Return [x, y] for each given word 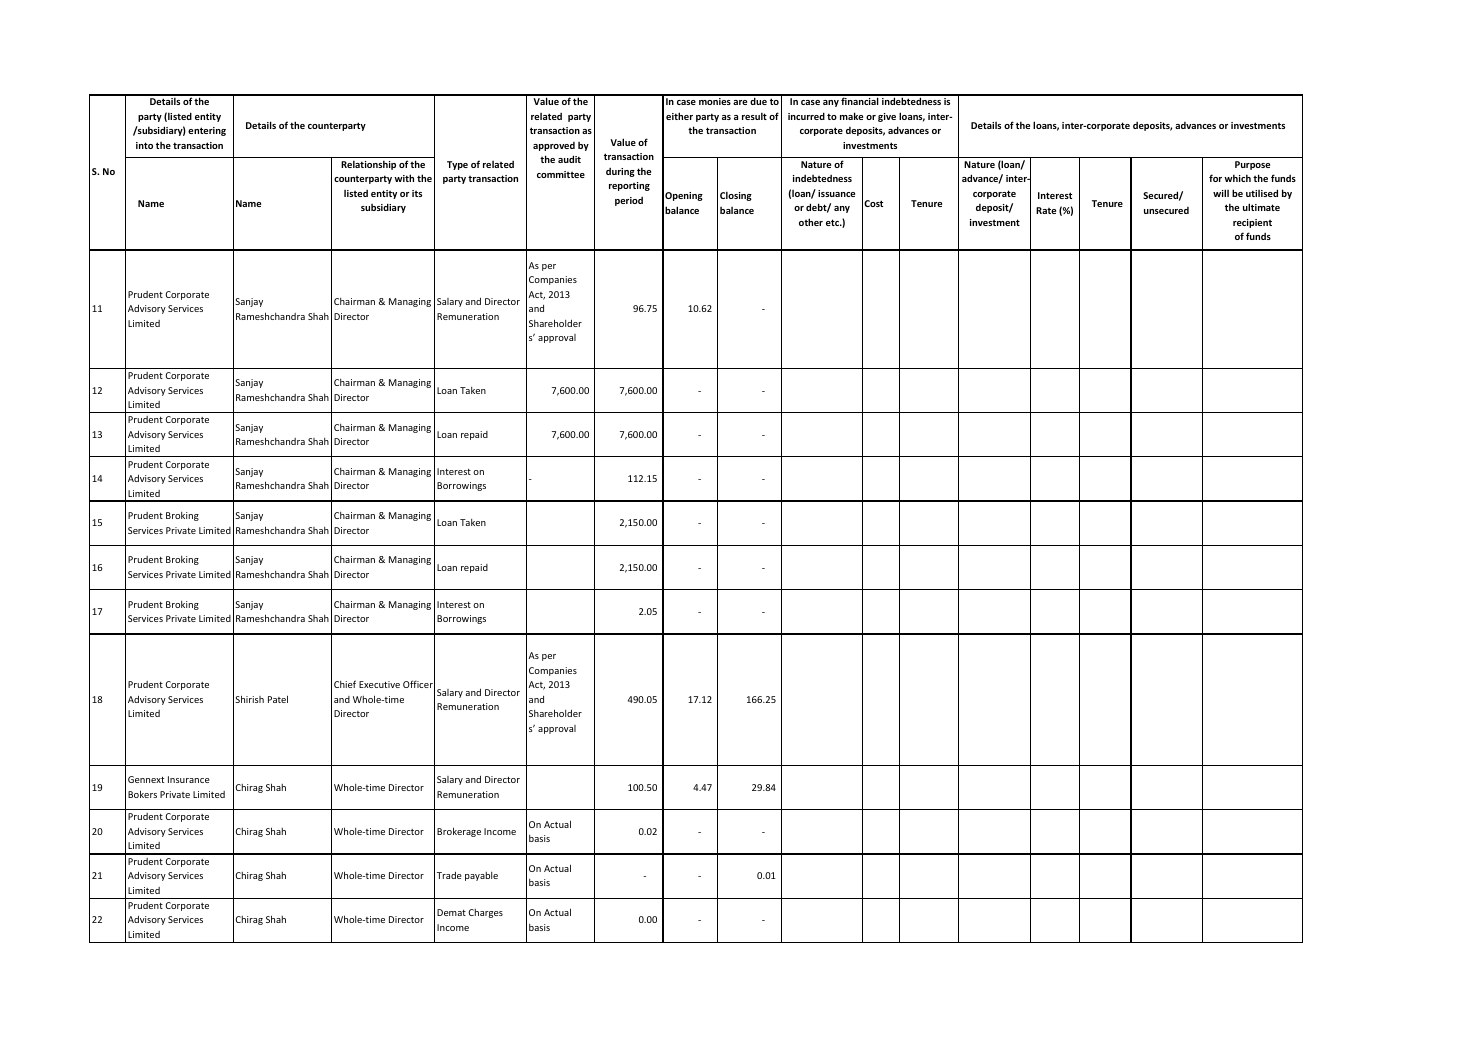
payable [481, 876]
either [679, 116]
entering [207, 131]
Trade [449, 875]
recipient [1252, 223]
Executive [379, 684]
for [1215, 178]
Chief [345, 684]
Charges [485, 913]
